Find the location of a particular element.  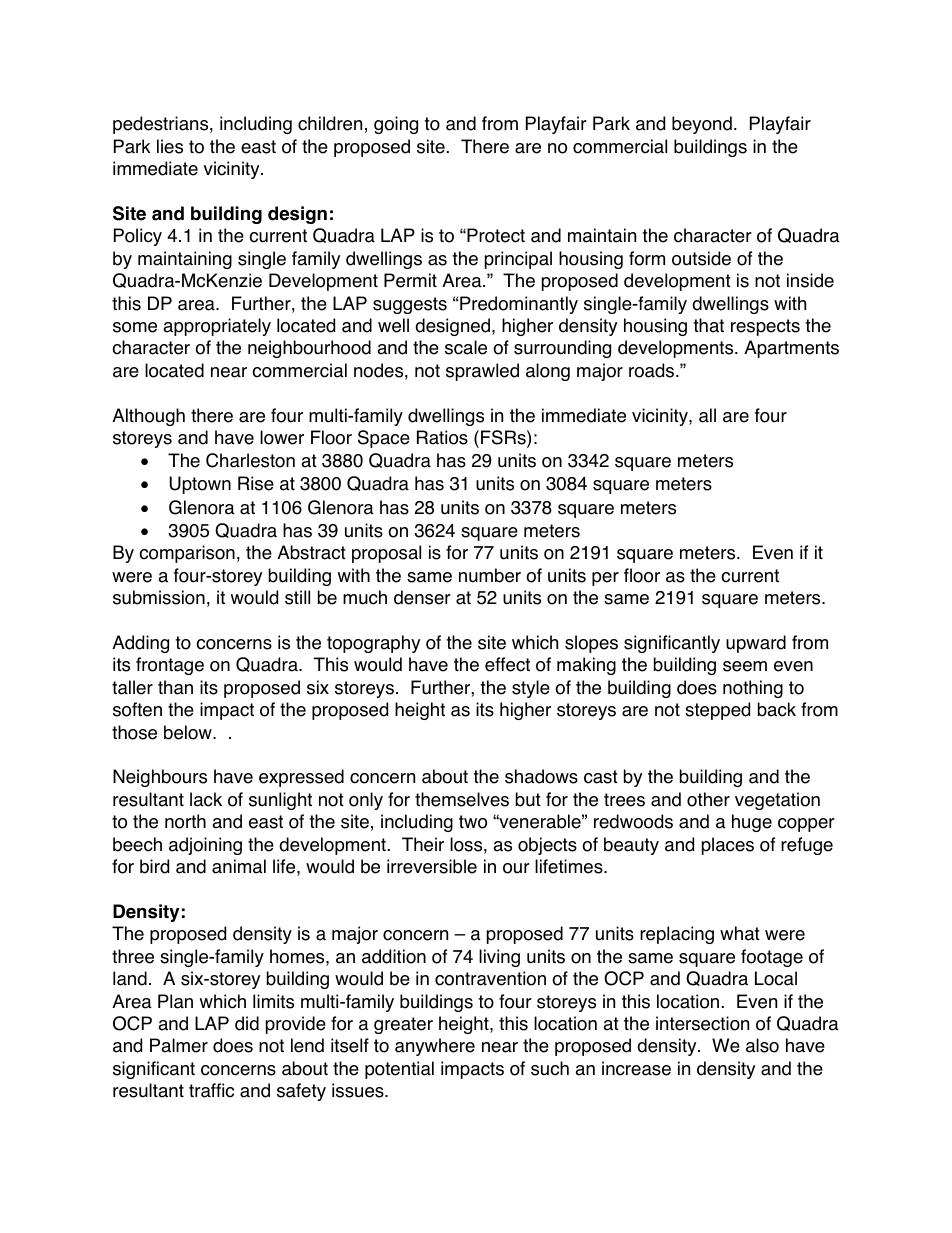

going is located at coordinates (396, 125).
